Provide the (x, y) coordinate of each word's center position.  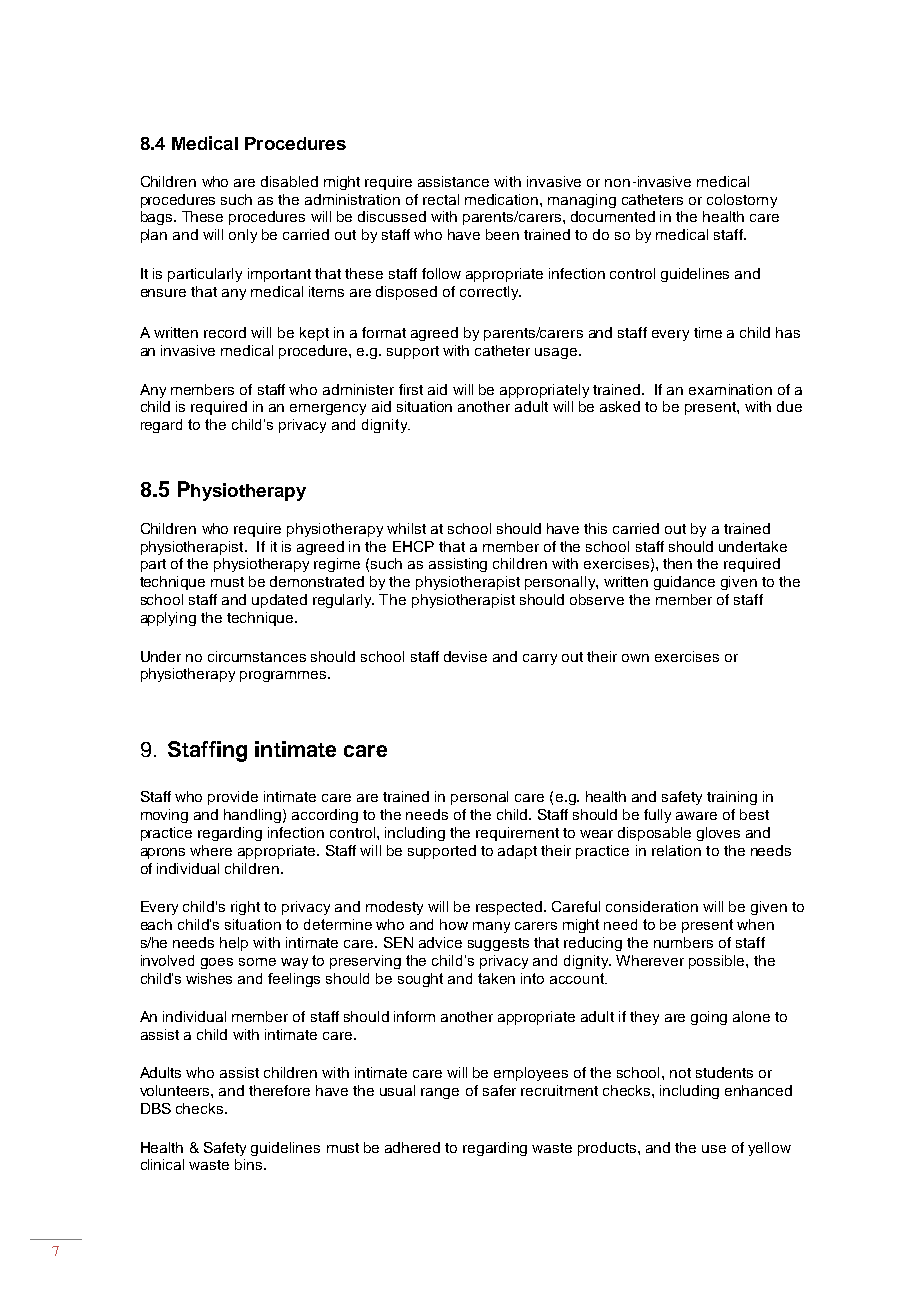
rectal (441, 199)
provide (233, 798)
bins (250, 1164)
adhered (412, 1147)
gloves (718, 834)
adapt (517, 852)
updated (279, 601)
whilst (406, 528)
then (677, 563)
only (243, 236)
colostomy (742, 201)
